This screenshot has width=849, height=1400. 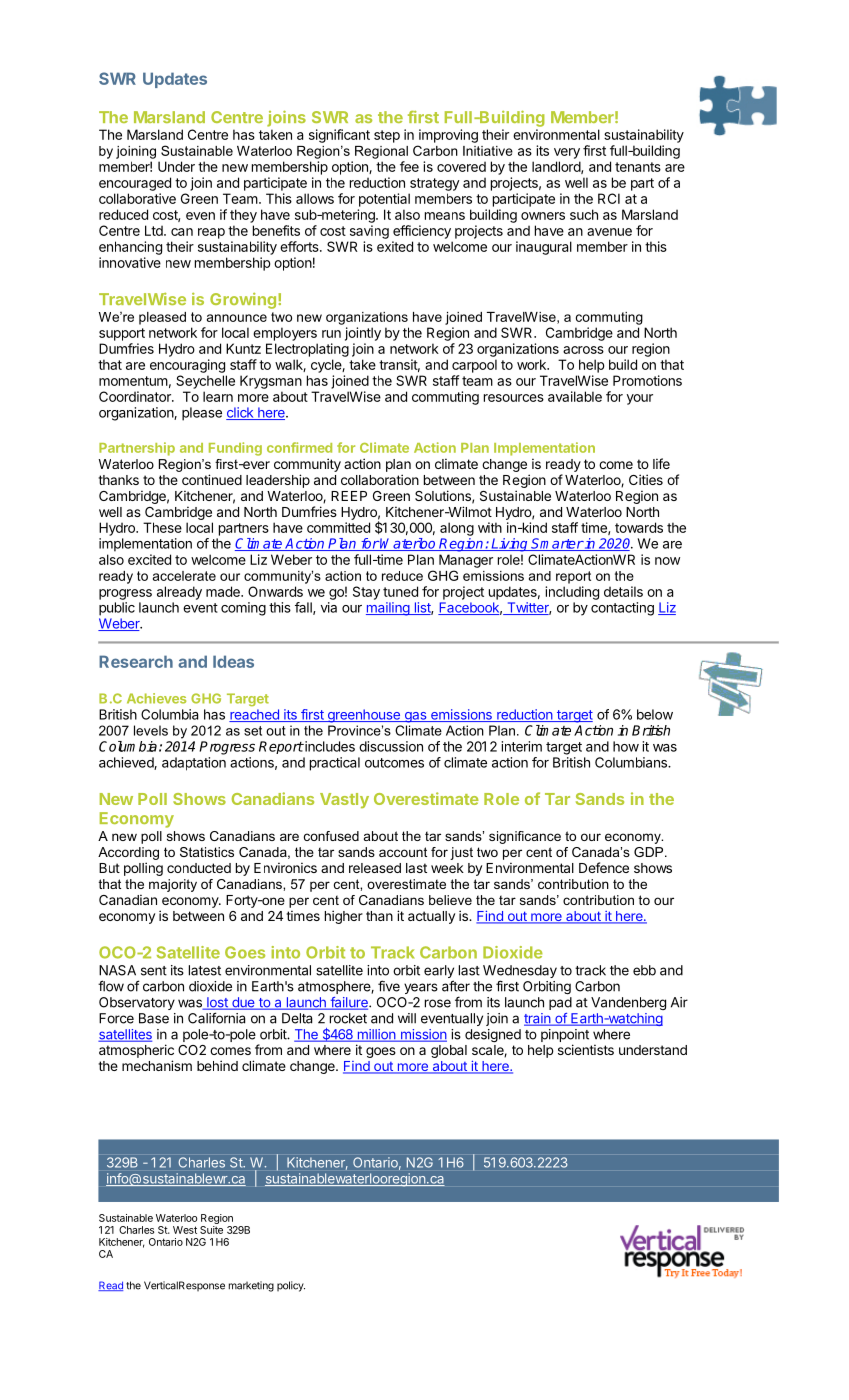 I want to click on fee, so click(x=409, y=166).
